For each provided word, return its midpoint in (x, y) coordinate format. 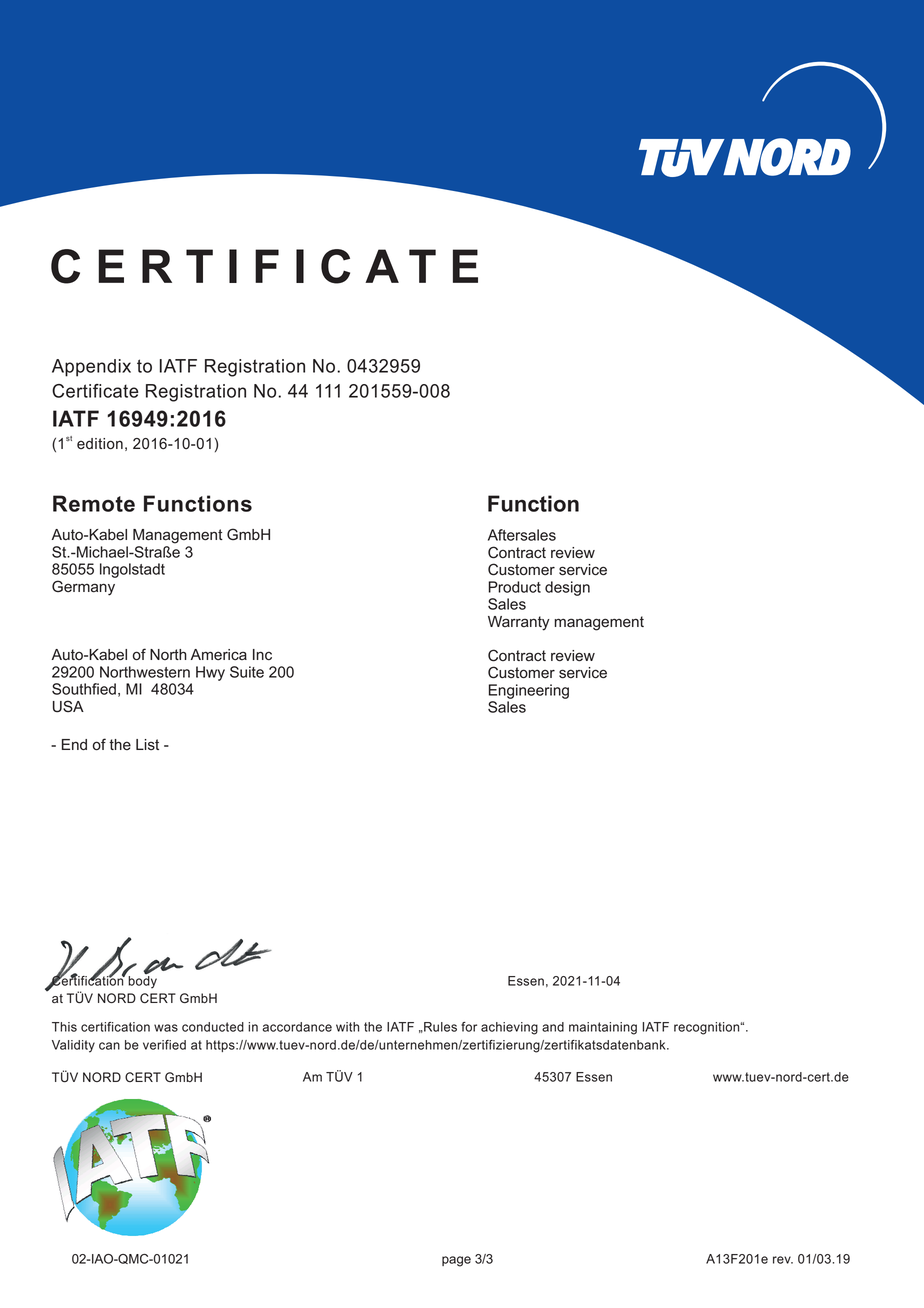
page (456, 1261)
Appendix (91, 368)
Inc (262, 655)
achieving (509, 1028)
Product (514, 587)
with (347, 1027)
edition (100, 444)
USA (68, 706)
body (141, 981)
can (109, 1046)
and (553, 1027)
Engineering (529, 691)
